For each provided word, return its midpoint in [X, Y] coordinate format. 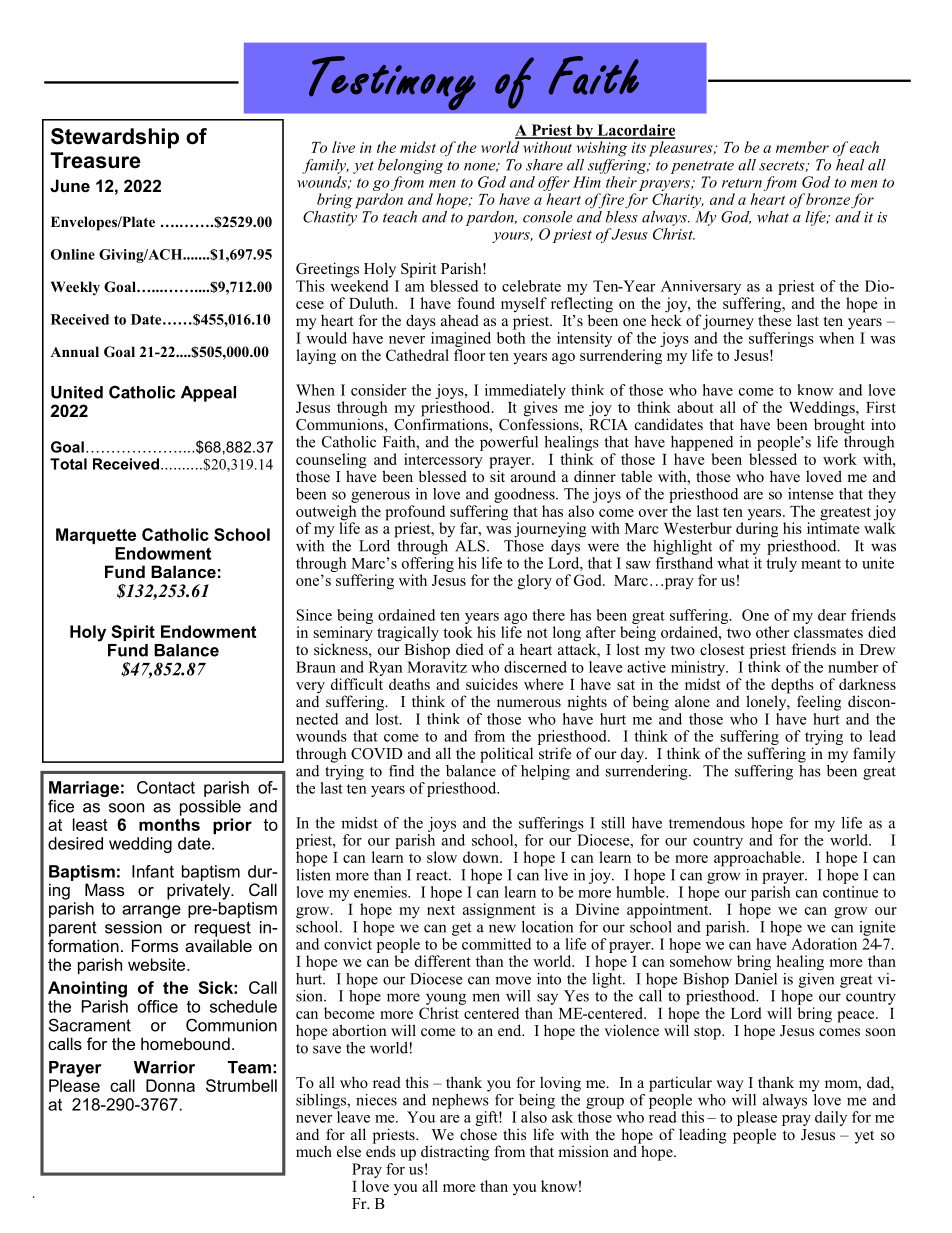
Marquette [96, 536]
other [772, 632]
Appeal [208, 394]
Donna [170, 1085]
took [457, 632]
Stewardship [115, 138]
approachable [758, 859]
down [482, 857]
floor [469, 355]
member [802, 147]
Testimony [392, 83]
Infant [153, 871]
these [774, 319]
